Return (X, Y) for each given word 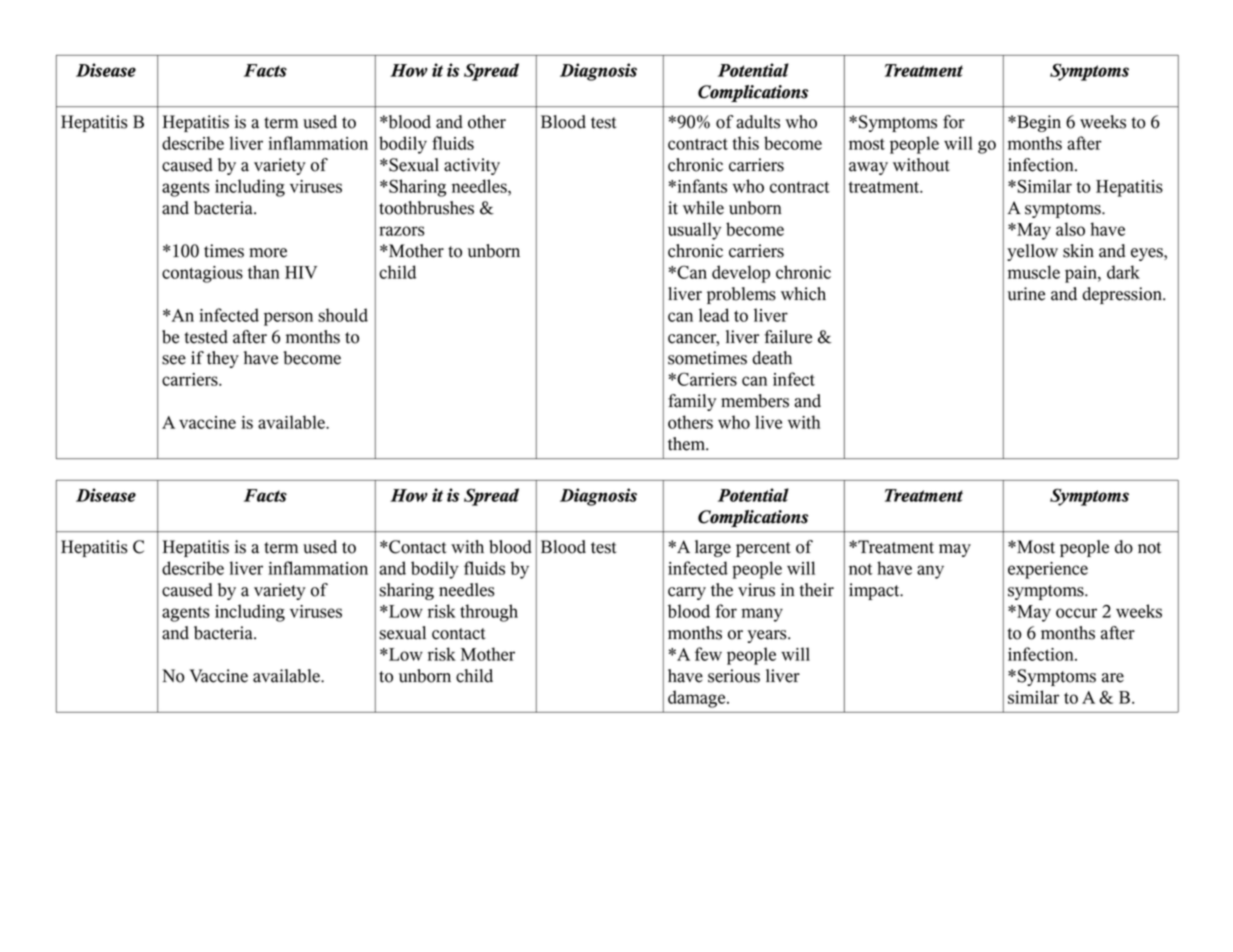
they (223, 359)
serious (734, 676)
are (1113, 678)
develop (741, 274)
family (692, 402)
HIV (301, 272)
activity (472, 166)
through (489, 613)
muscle (1034, 272)
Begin (1038, 123)
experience (1048, 570)
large (713, 548)
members (755, 401)
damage (698, 699)
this (745, 143)
